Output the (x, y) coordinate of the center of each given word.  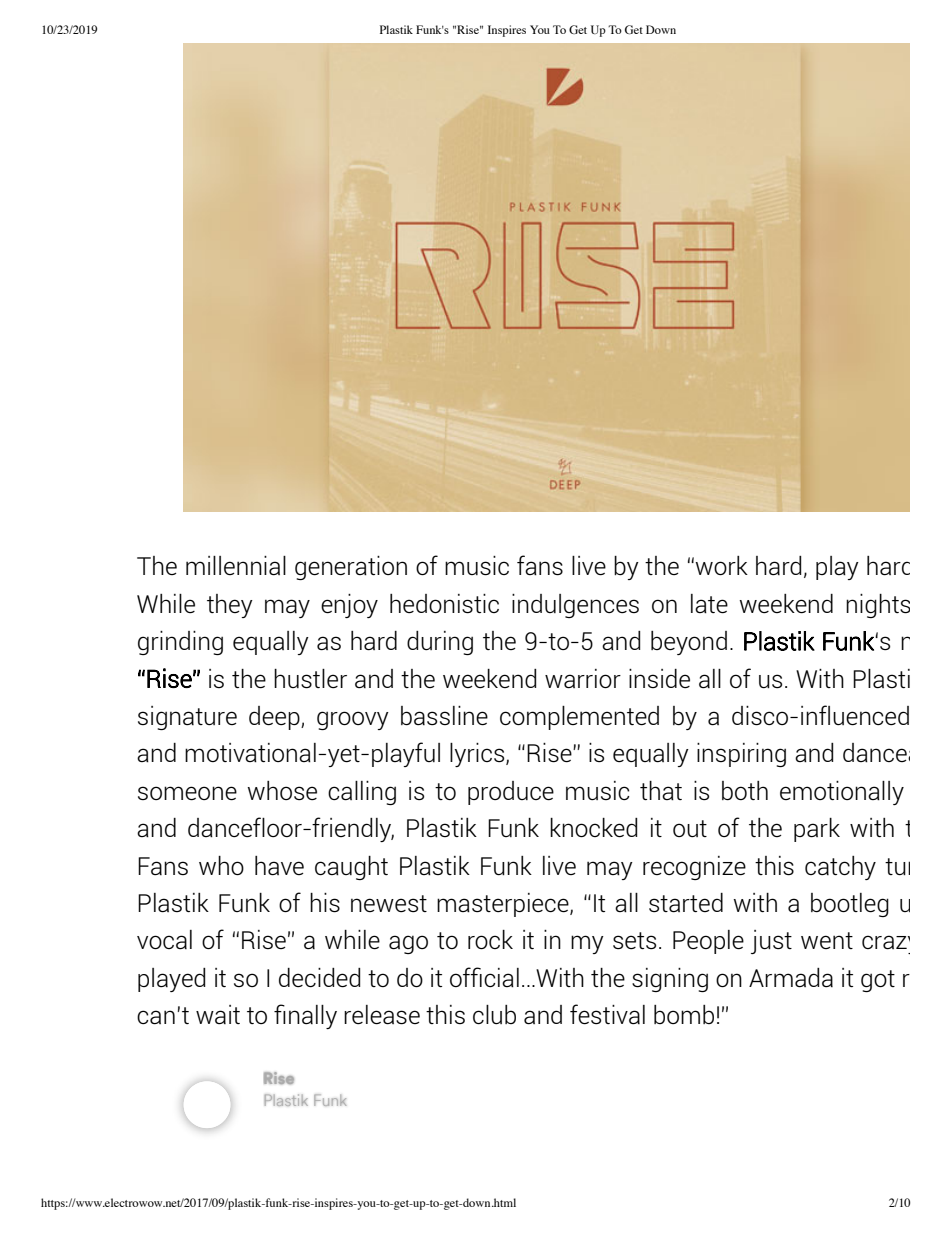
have (279, 866)
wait (218, 1014)
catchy (840, 868)
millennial (236, 566)
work (721, 565)
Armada (791, 978)
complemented (579, 718)
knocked (593, 828)
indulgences (575, 606)
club (494, 1014)
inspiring (741, 755)
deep (275, 718)
